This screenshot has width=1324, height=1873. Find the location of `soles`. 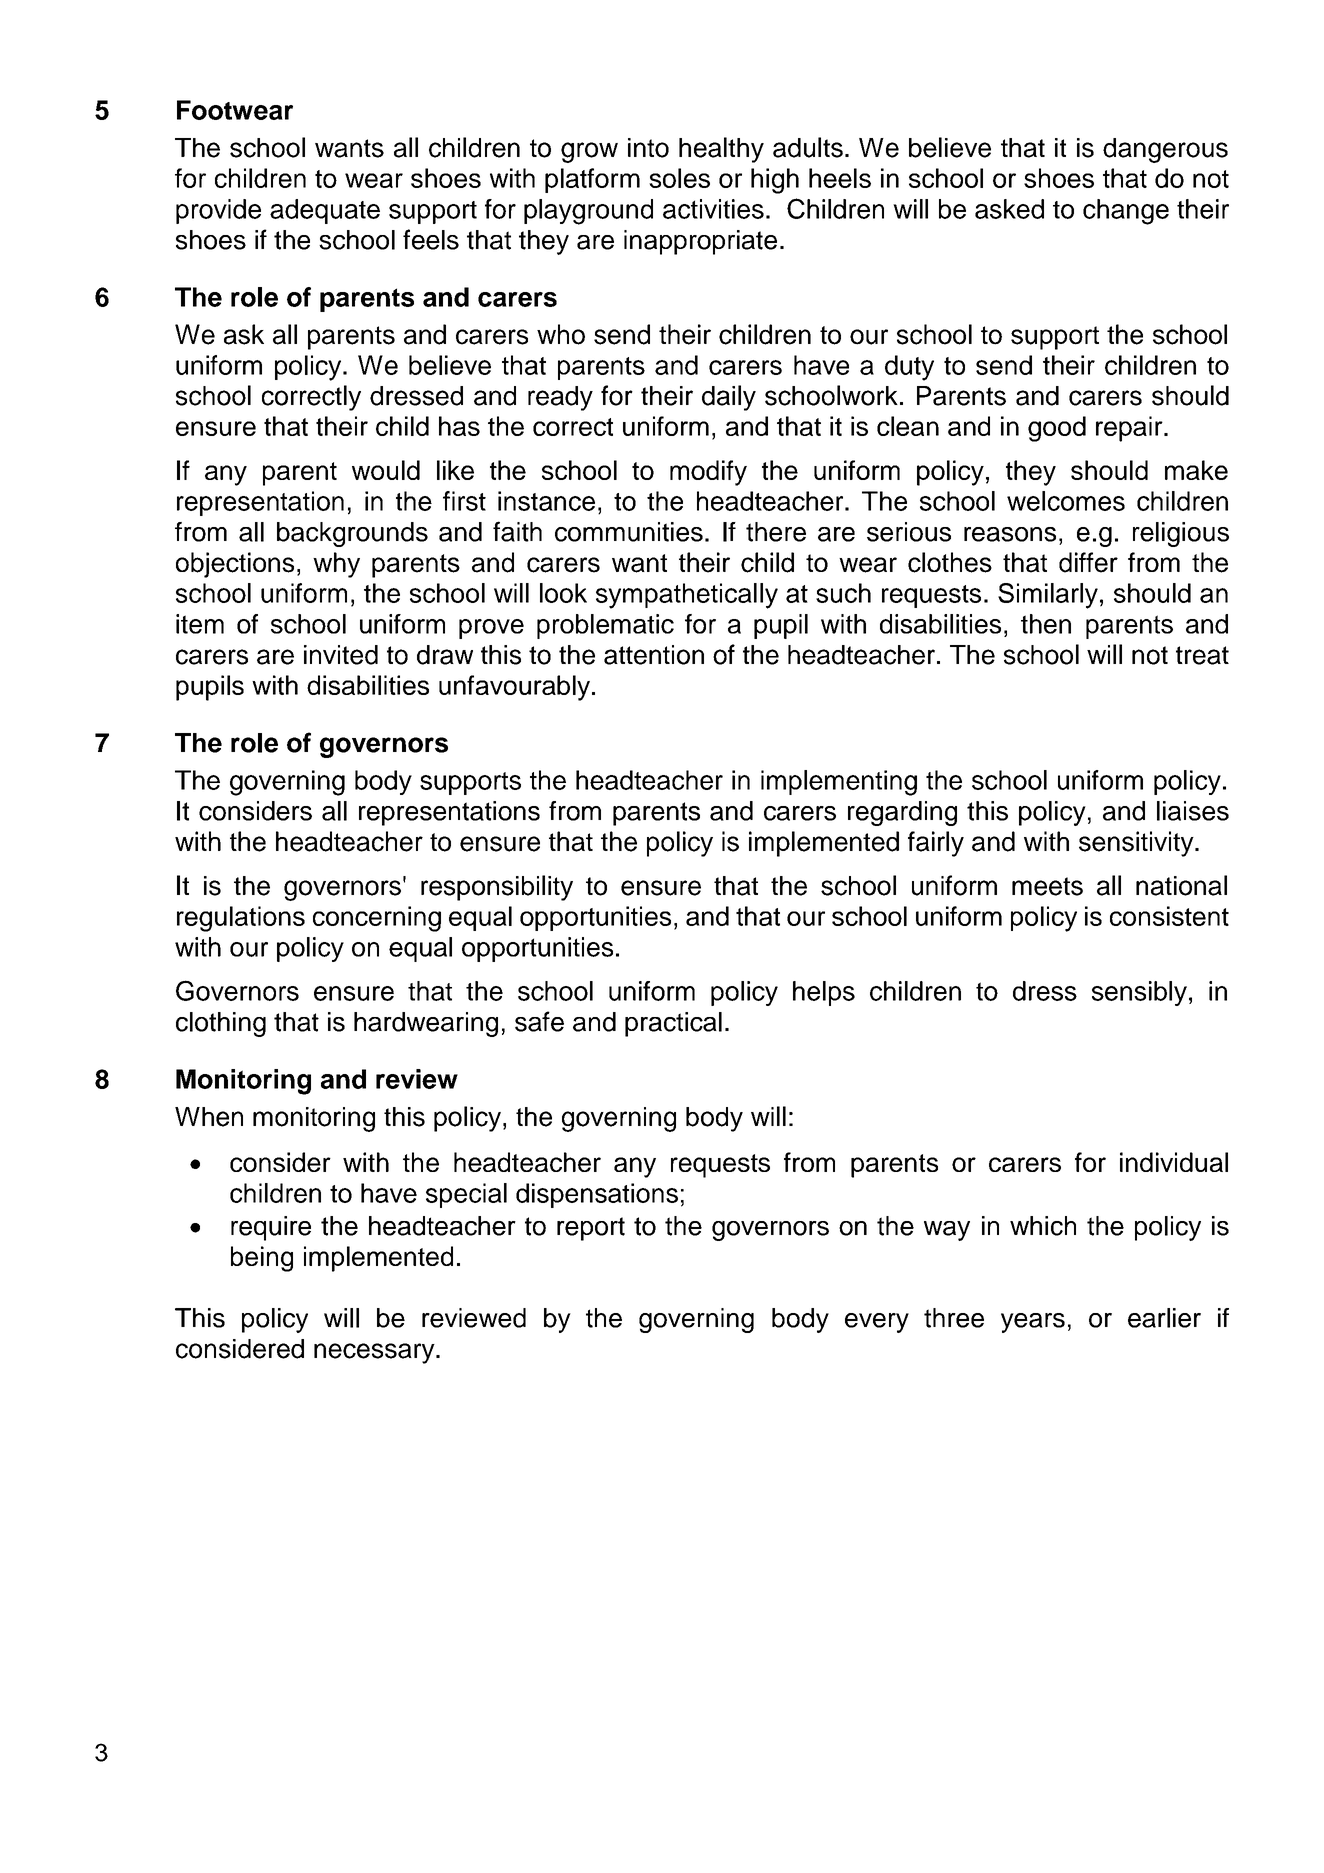

soles is located at coordinates (679, 178).
